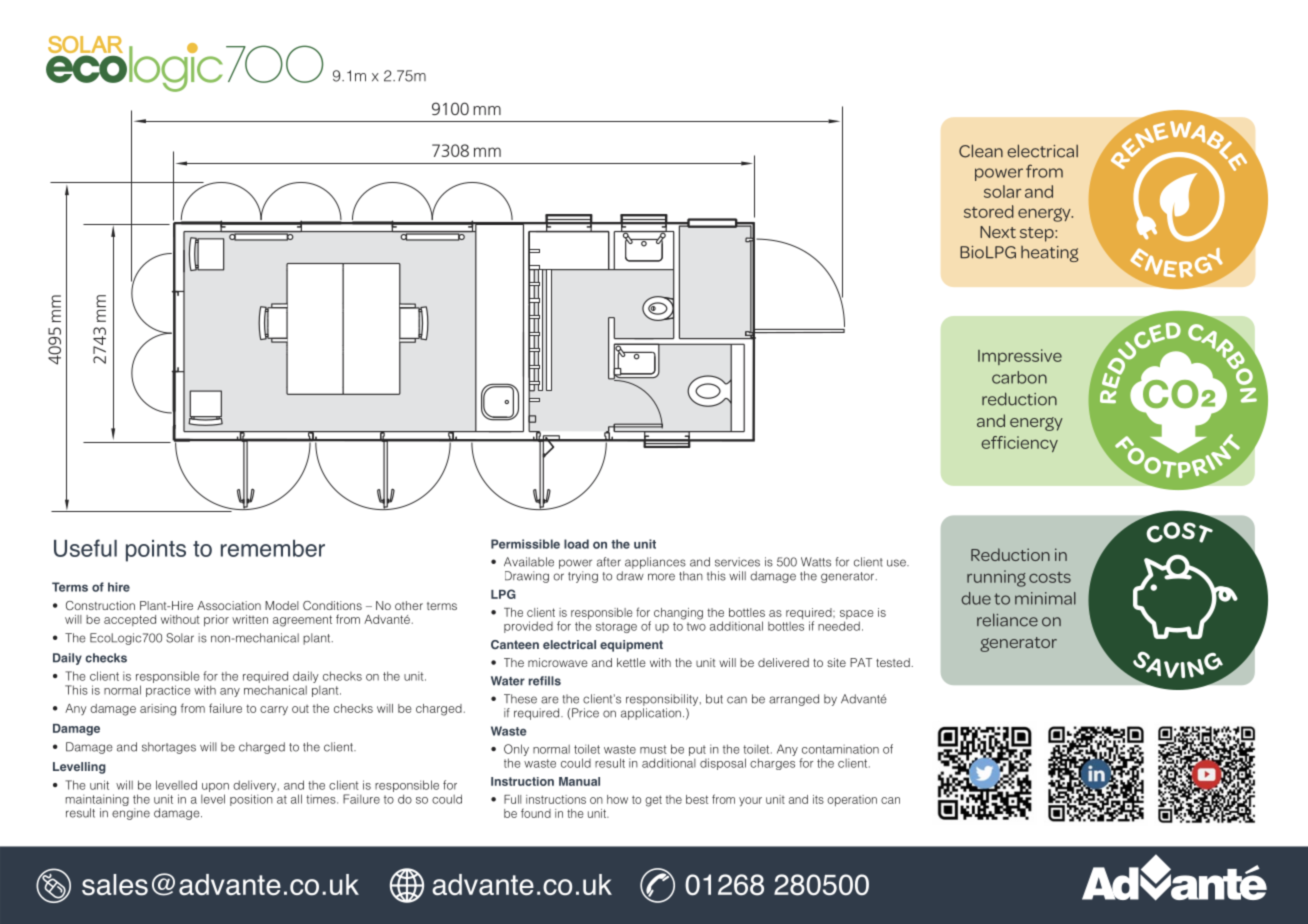  I want to click on load, so click(576, 544).
